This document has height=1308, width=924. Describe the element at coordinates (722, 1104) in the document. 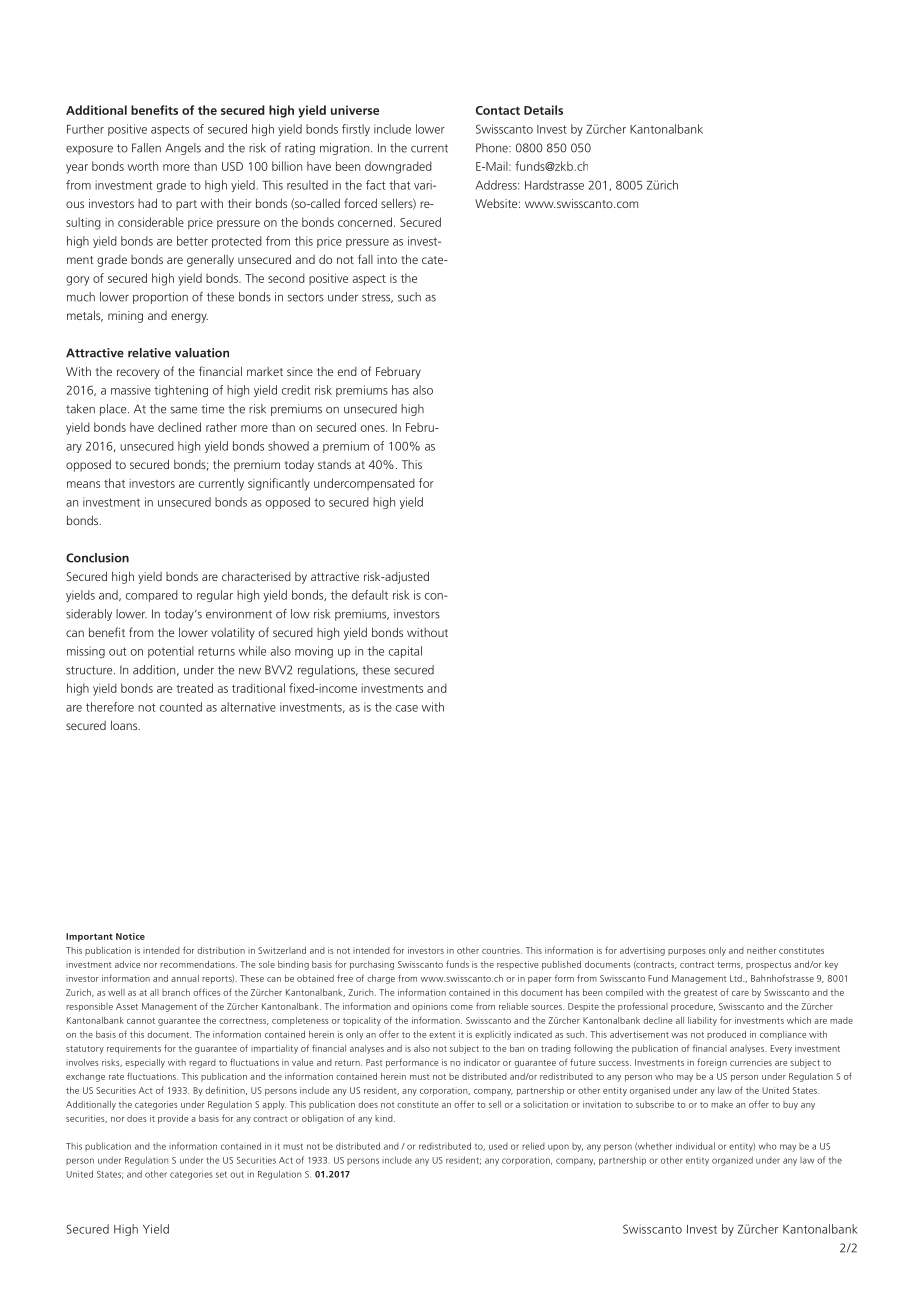

I see `make` at that location.
